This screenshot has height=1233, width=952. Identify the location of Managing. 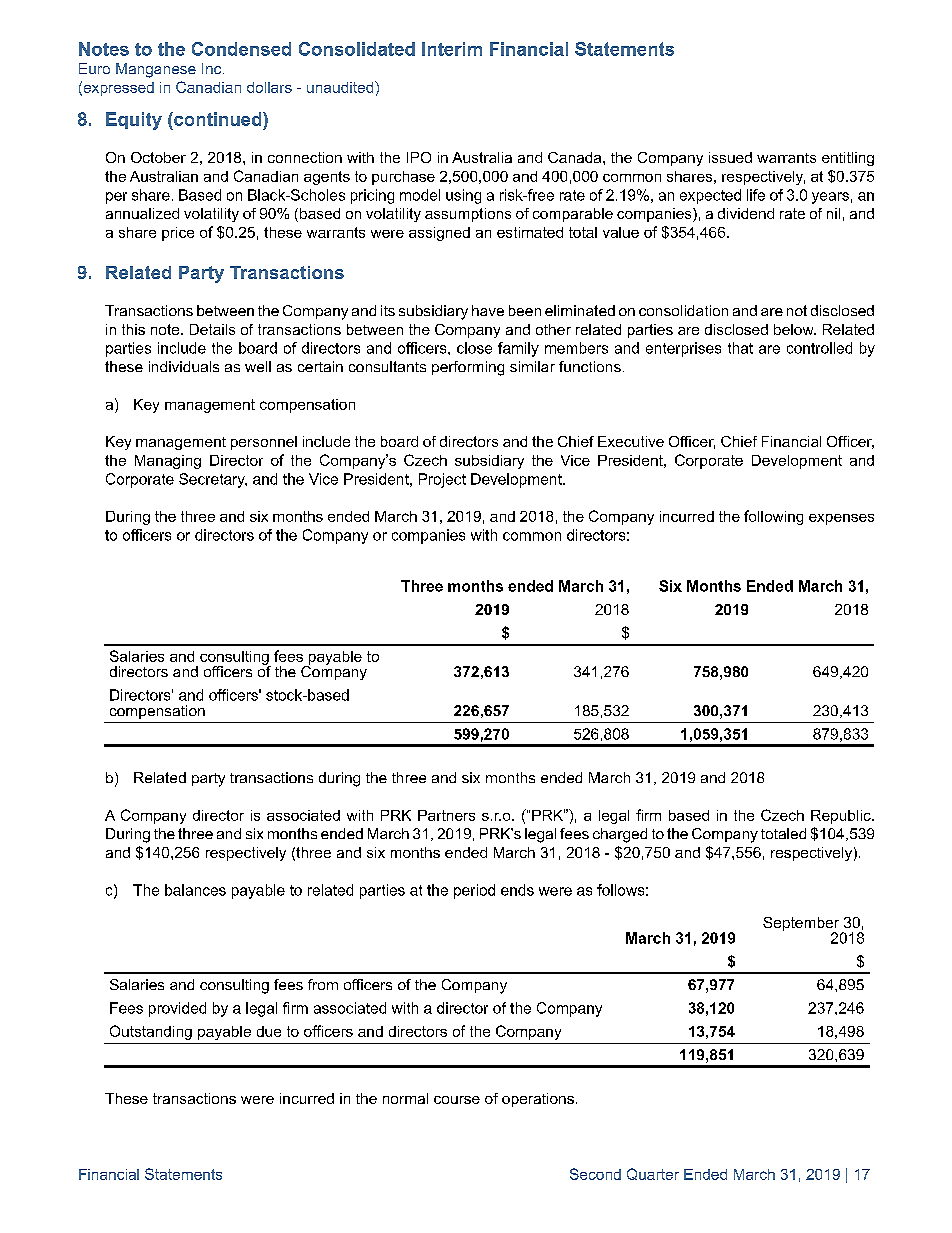
(168, 462).
